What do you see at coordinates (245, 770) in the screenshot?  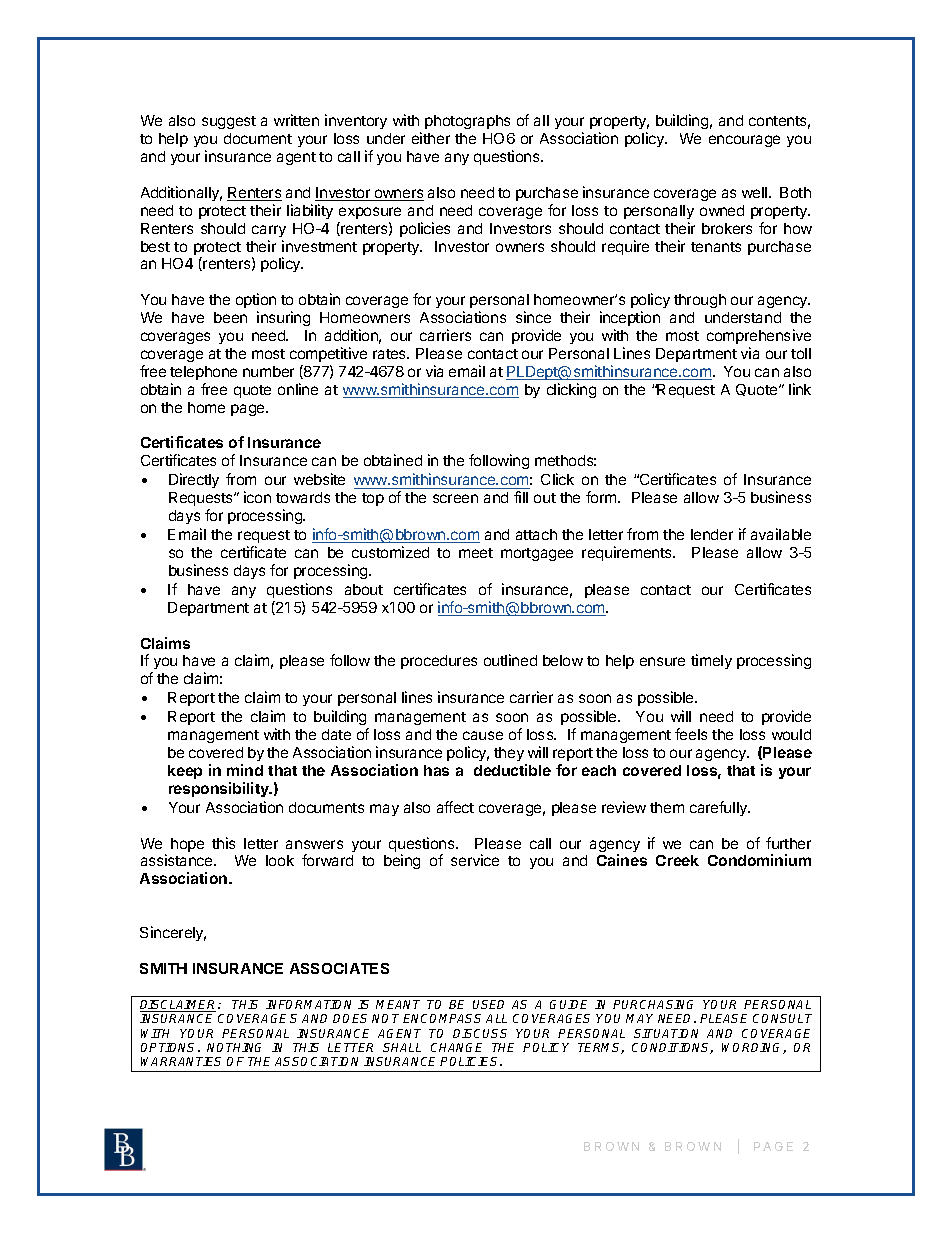 I see `mind` at bounding box center [245, 770].
